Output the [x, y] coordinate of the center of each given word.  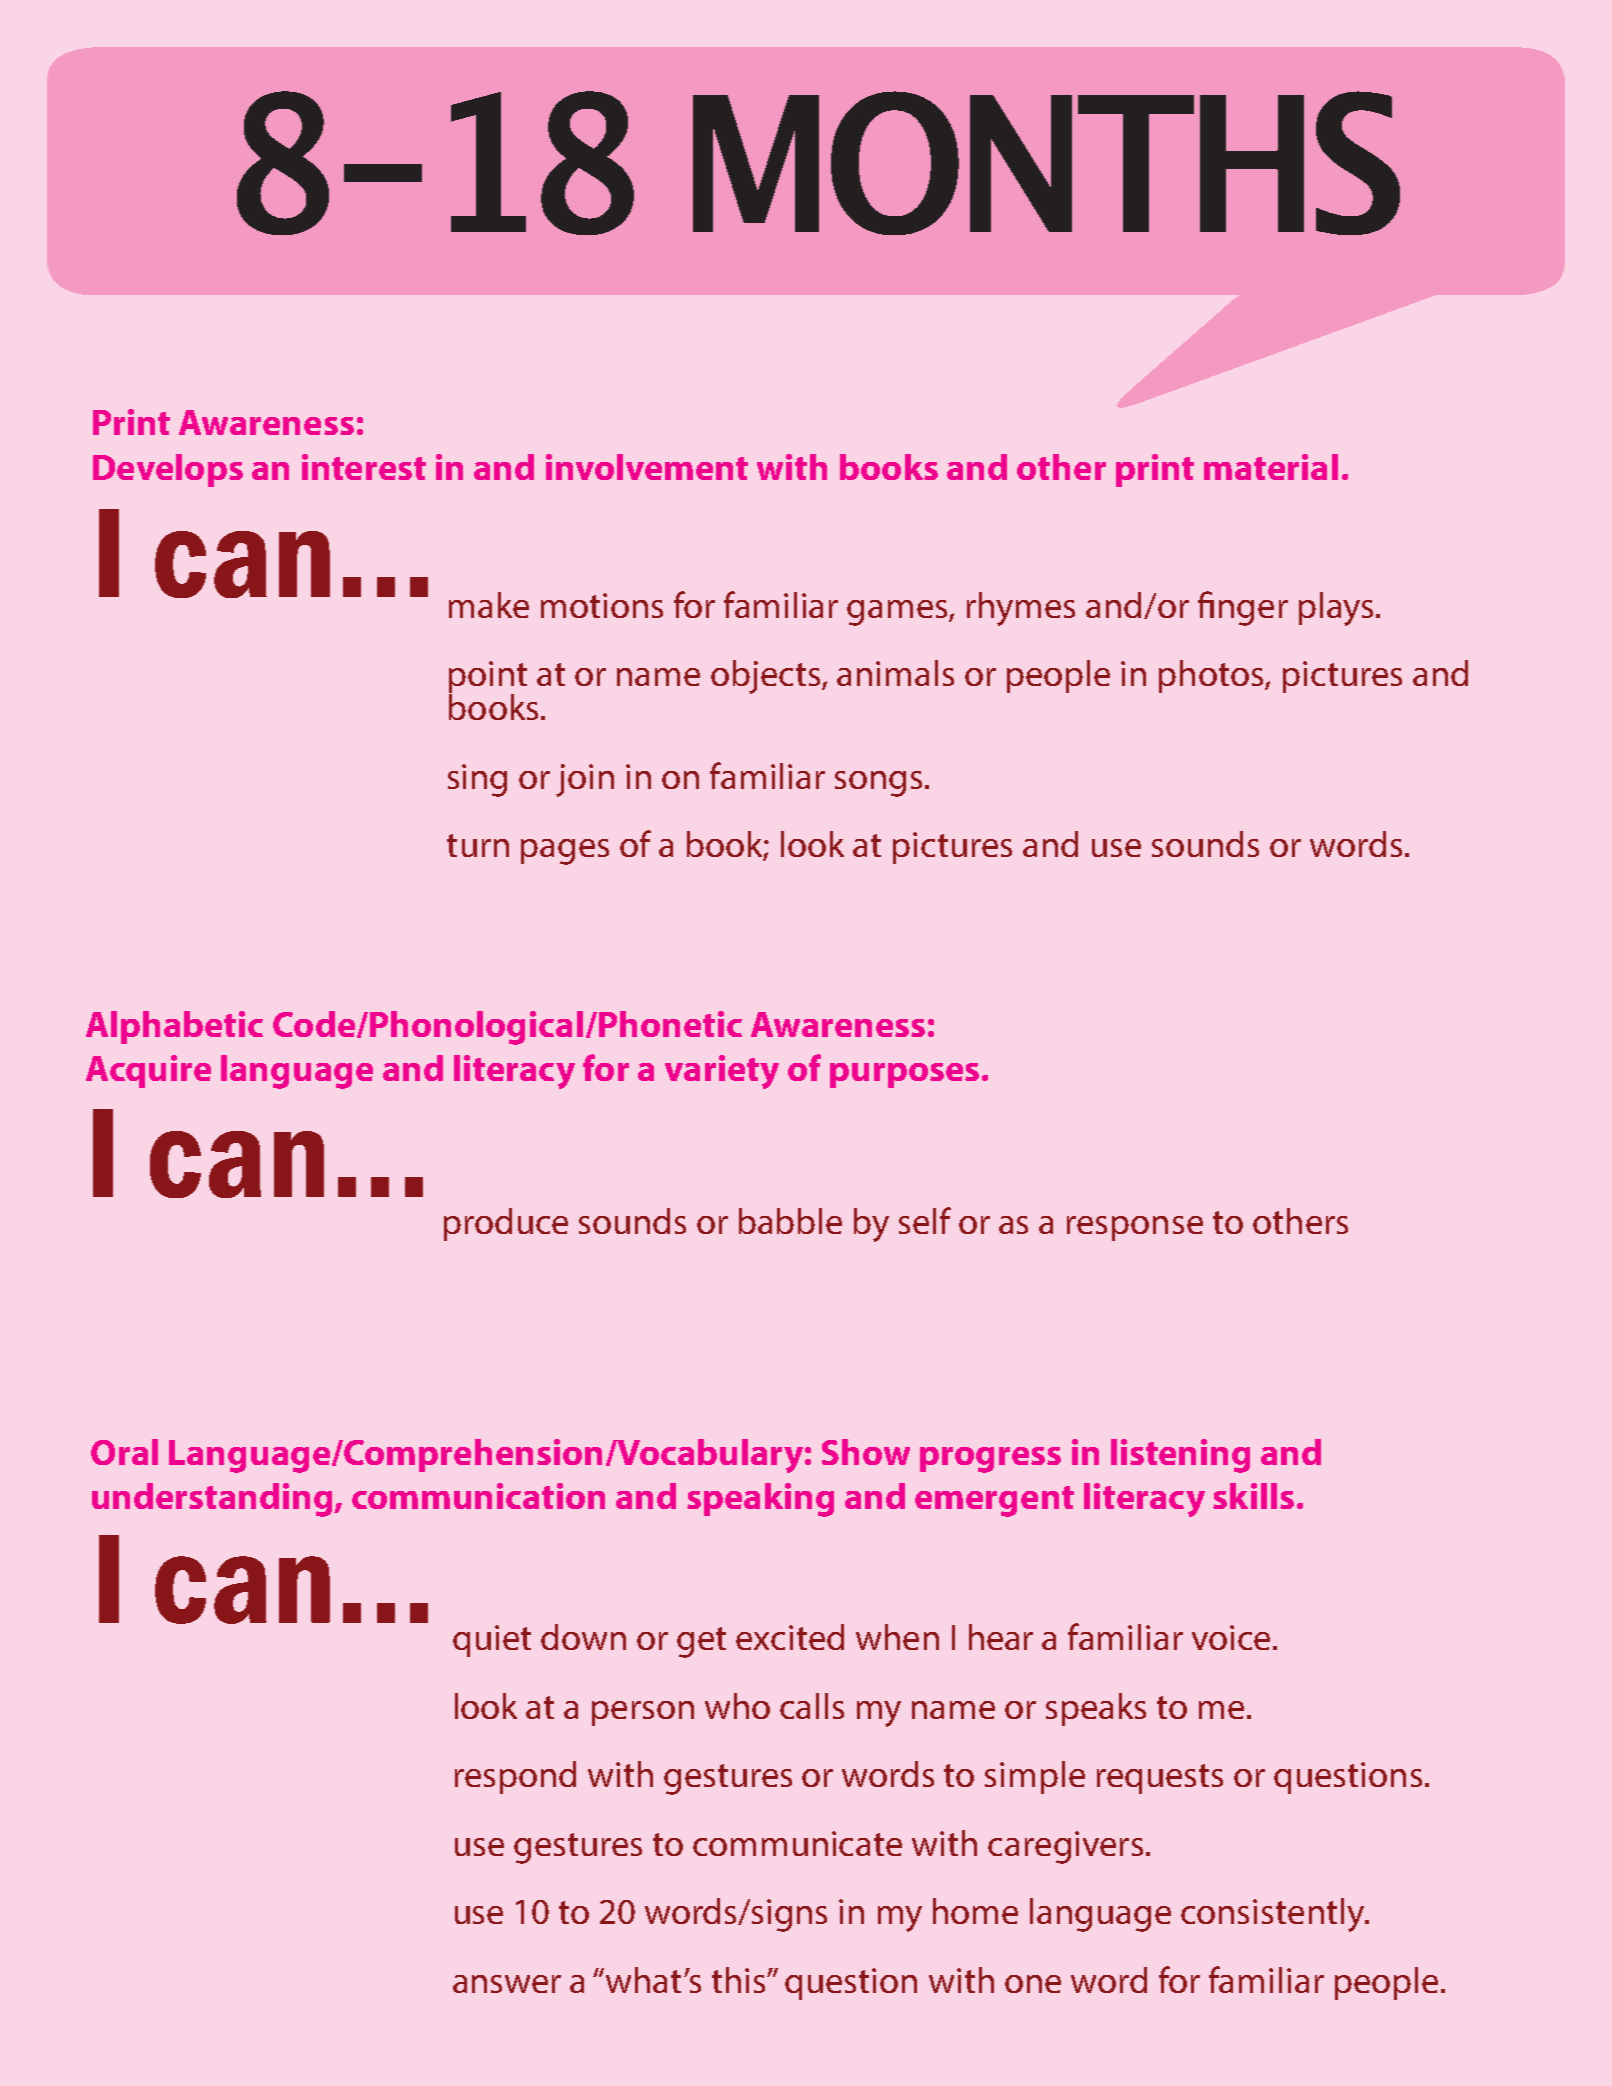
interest [364, 467]
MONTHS [1046, 163]
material [1271, 467]
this [740, 1980]
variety [722, 1072]
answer [507, 1984]
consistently [1274, 1915]
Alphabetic [174, 1027]
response [1135, 1228]
